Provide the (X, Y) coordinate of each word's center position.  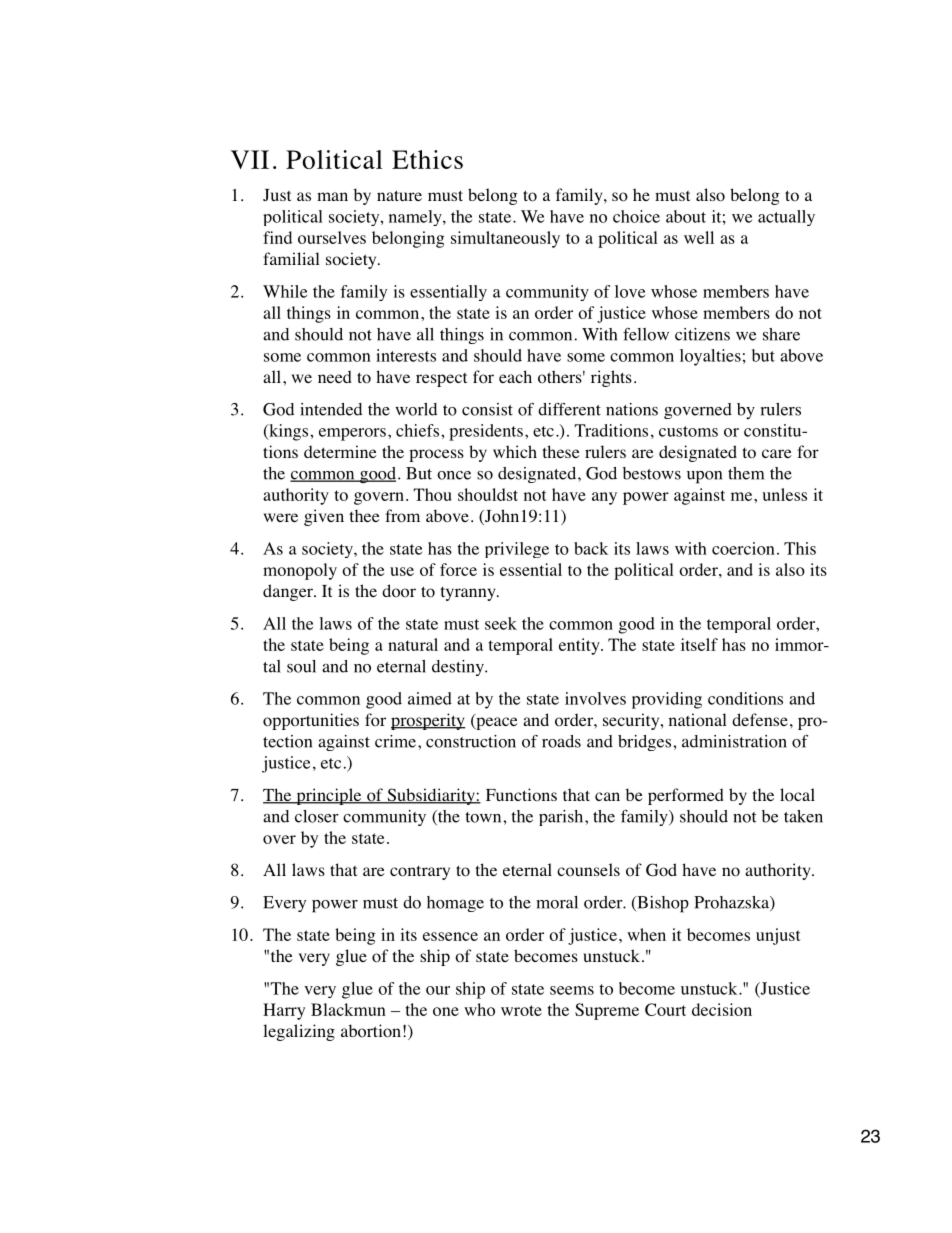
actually (786, 218)
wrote (521, 1010)
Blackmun (348, 1009)
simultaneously (505, 239)
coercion (743, 548)
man (332, 196)
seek (501, 623)
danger (289, 592)
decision (722, 1009)
